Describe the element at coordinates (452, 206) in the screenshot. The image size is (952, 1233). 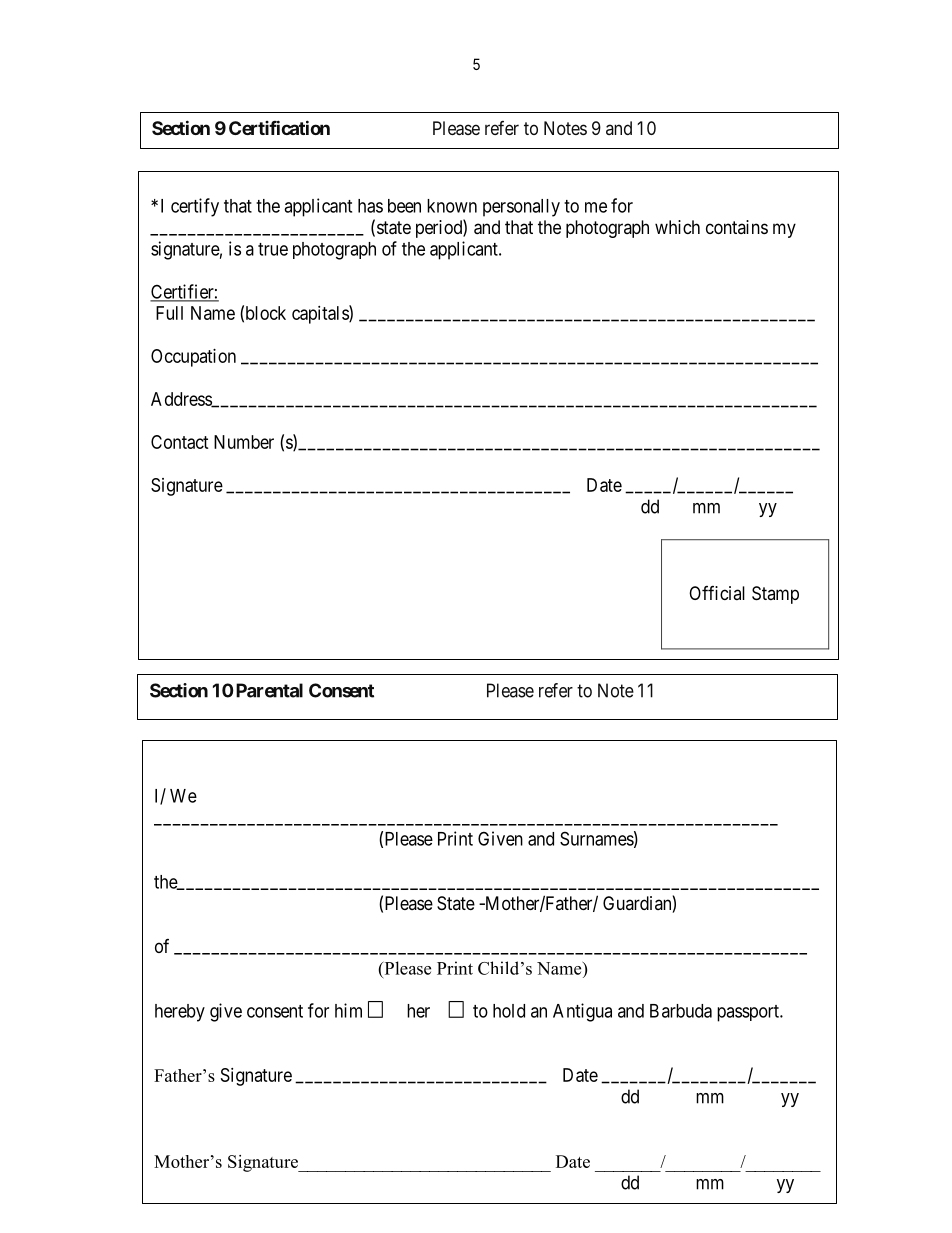
I see `known` at that location.
